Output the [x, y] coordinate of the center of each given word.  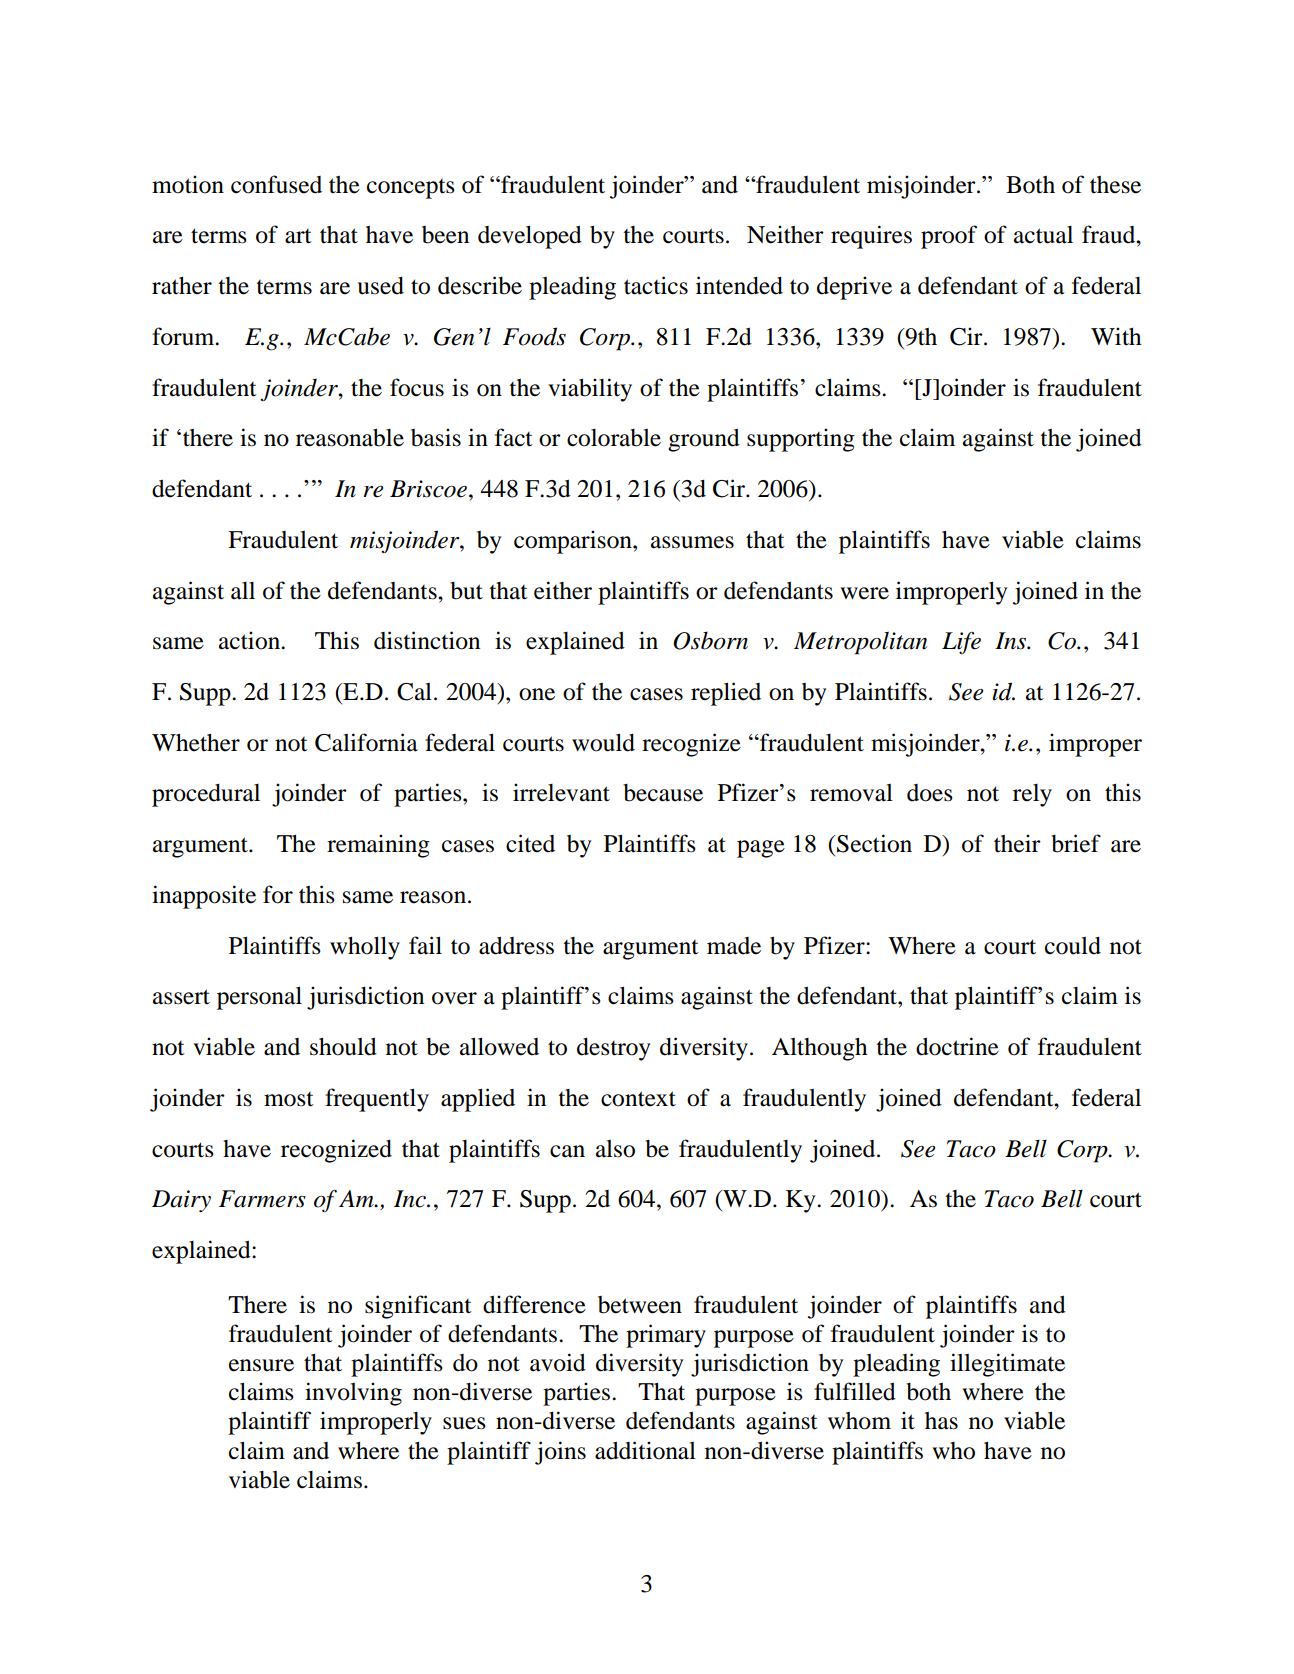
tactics [656, 285]
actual [1043, 235]
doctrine [957, 1046]
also [615, 1149]
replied [726, 694]
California [366, 742]
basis [436, 437]
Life [961, 643]
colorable [614, 438]
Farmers [262, 1199]
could [1073, 946]
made [734, 946]
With [1116, 336]
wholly [365, 948]
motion [188, 184]
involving [353, 1394]
